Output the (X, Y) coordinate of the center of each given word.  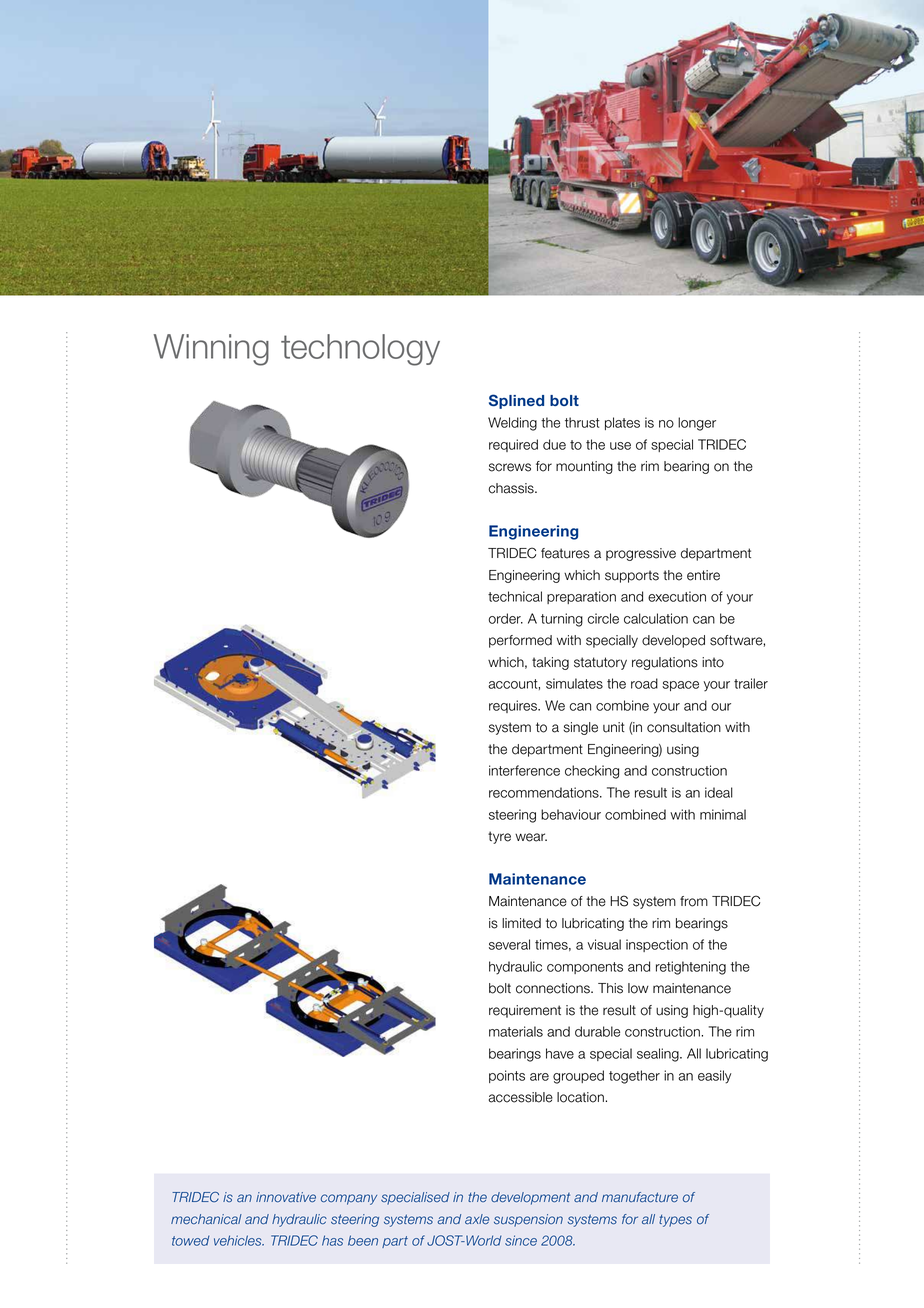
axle (477, 1219)
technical (515, 596)
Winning (211, 350)
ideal (719, 792)
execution (677, 596)
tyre (499, 837)
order (506, 618)
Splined (516, 401)
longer (697, 424)
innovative (286, 1197)
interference (524, 770)
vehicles (239, 1240)
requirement (525, 1011)
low (638, 988)
